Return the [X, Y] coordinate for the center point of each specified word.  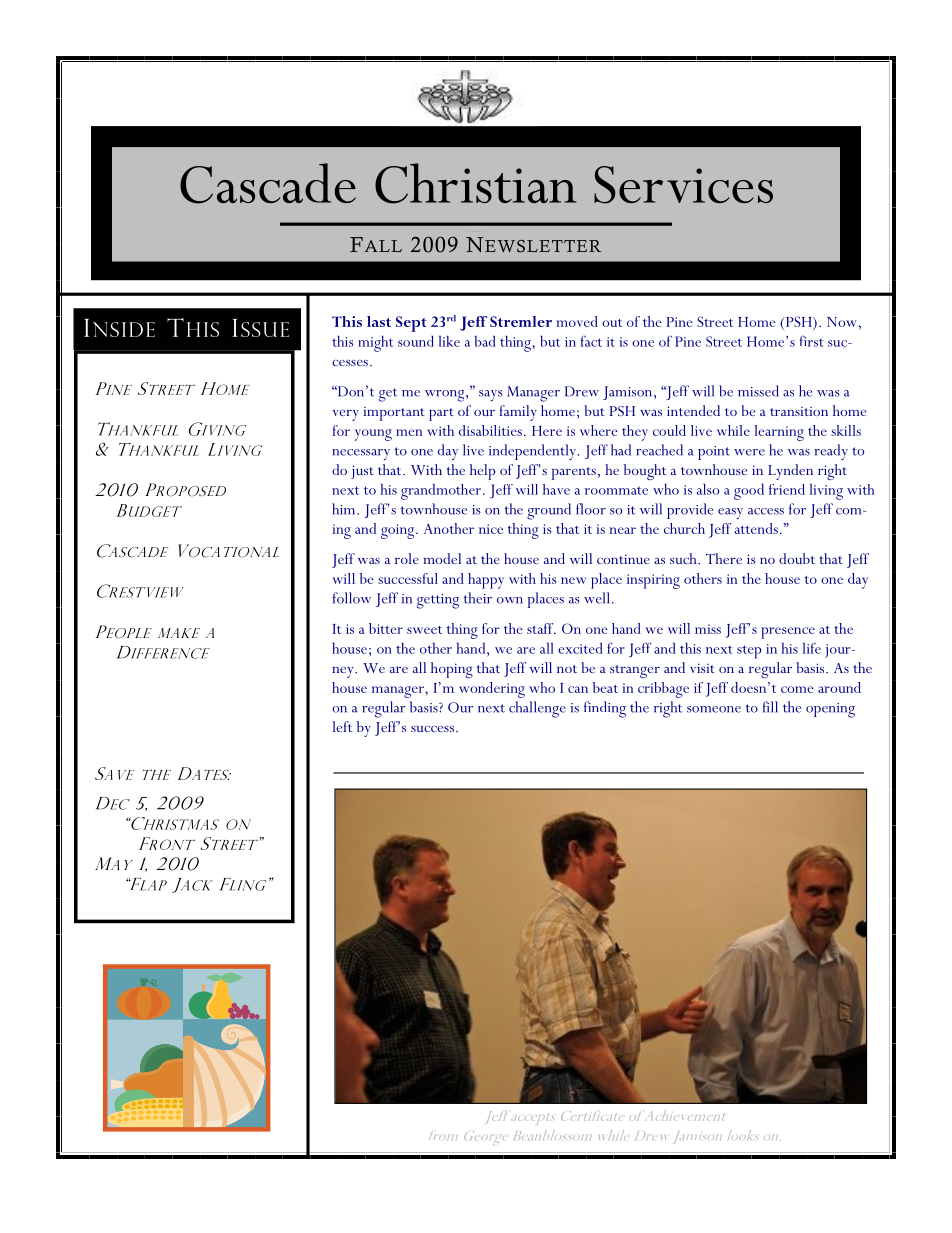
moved [577, 321]
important [394, 414]
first [811, 341]
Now [842, 322]
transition [799, 411]
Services [683, 185]
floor [591, 509]
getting [437, 601]
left [342, 726]
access [766, 511]
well [597, 598]
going [399, 531]
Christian [475, 183]
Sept [411, 324]
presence [788, 633]
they [635, 433]
